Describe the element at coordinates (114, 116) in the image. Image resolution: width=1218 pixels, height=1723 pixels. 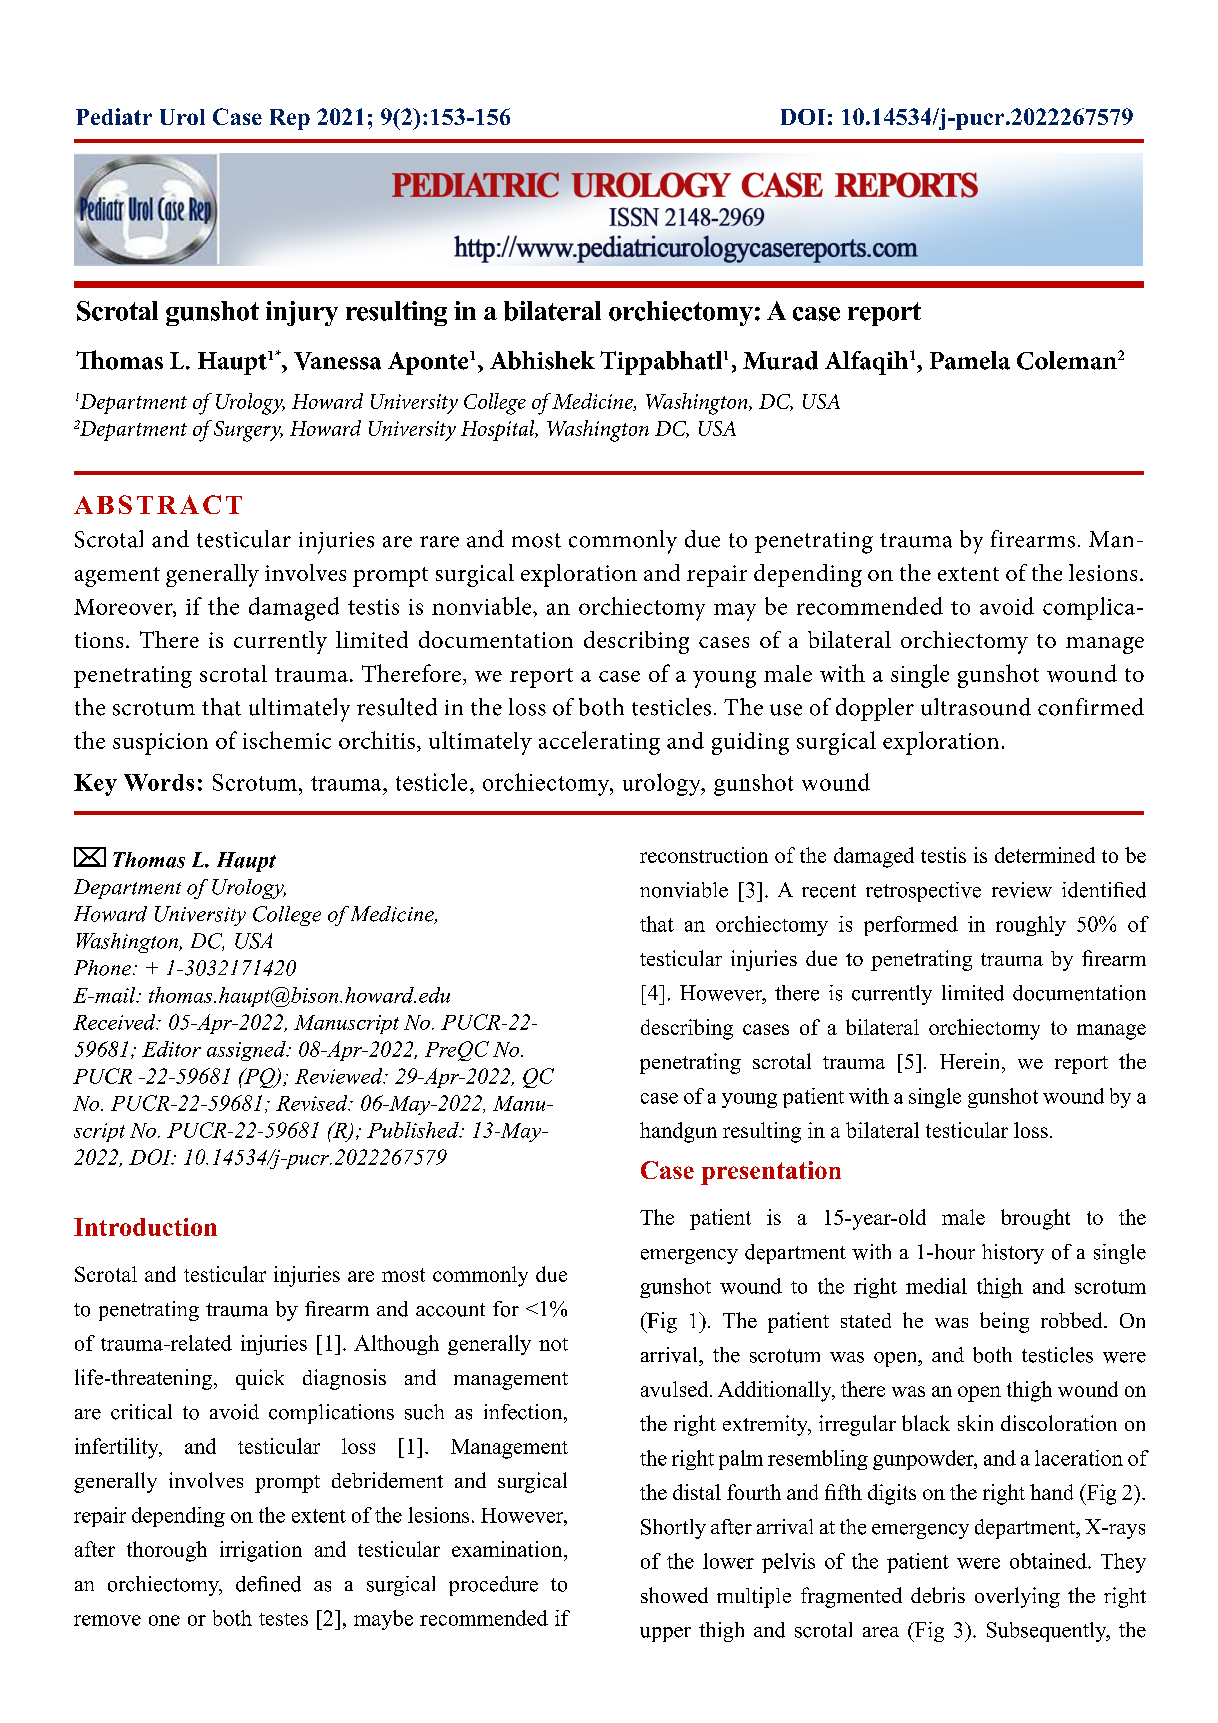
I see `Pediatr` at that location.
